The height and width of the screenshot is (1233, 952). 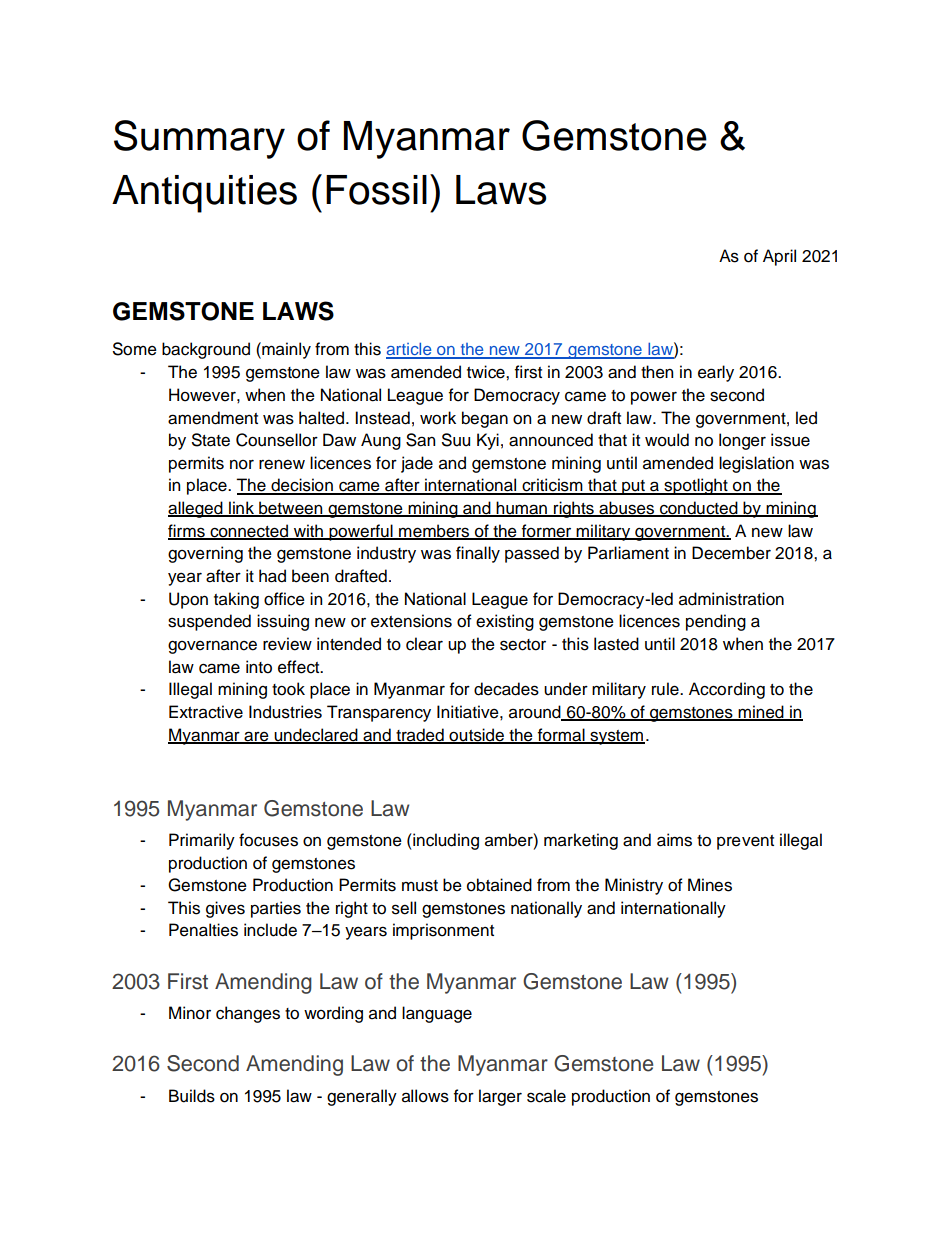 I want to click on State, so click(x=211, y=440).
